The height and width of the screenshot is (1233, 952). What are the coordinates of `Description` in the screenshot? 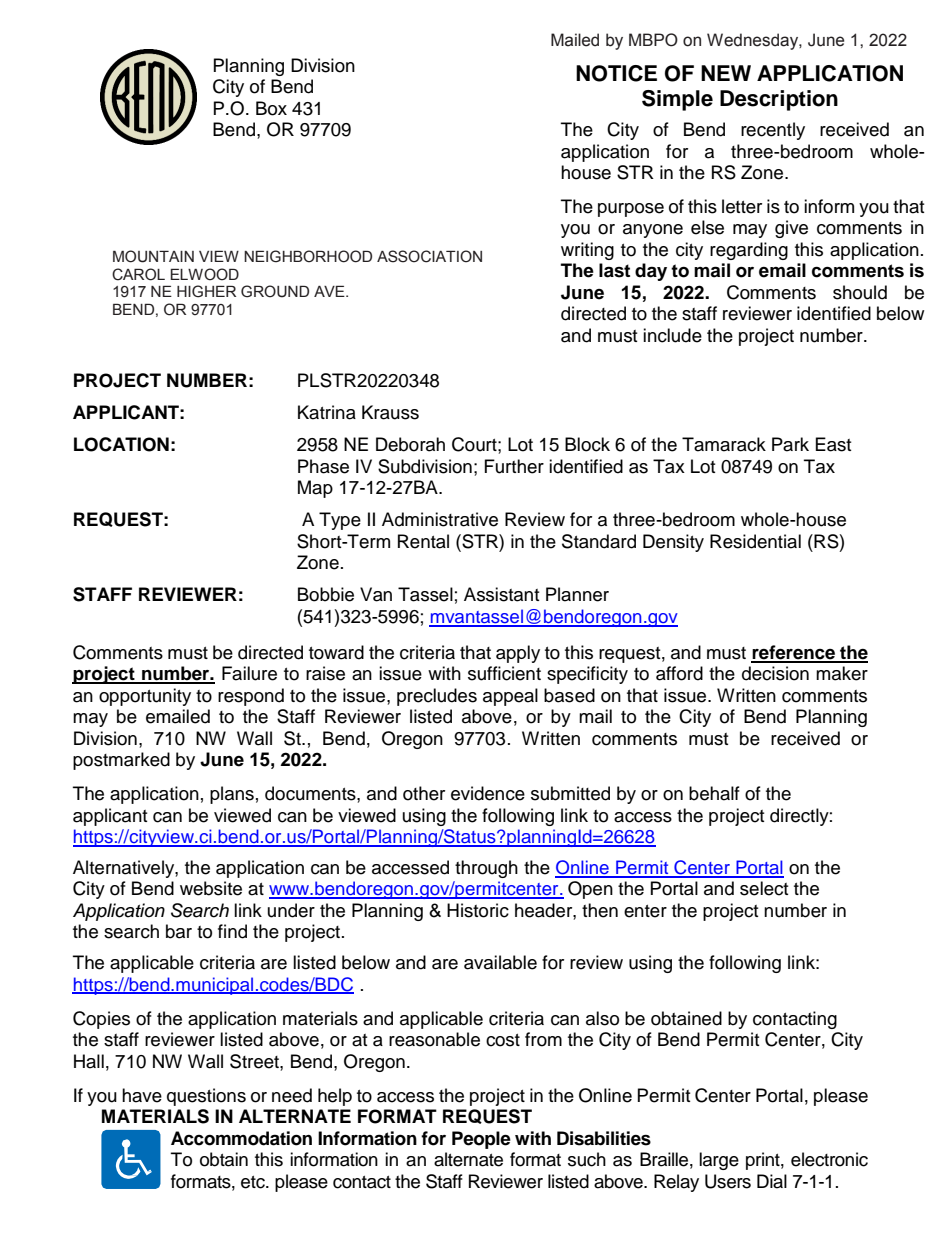 It's located at (779, 100).
